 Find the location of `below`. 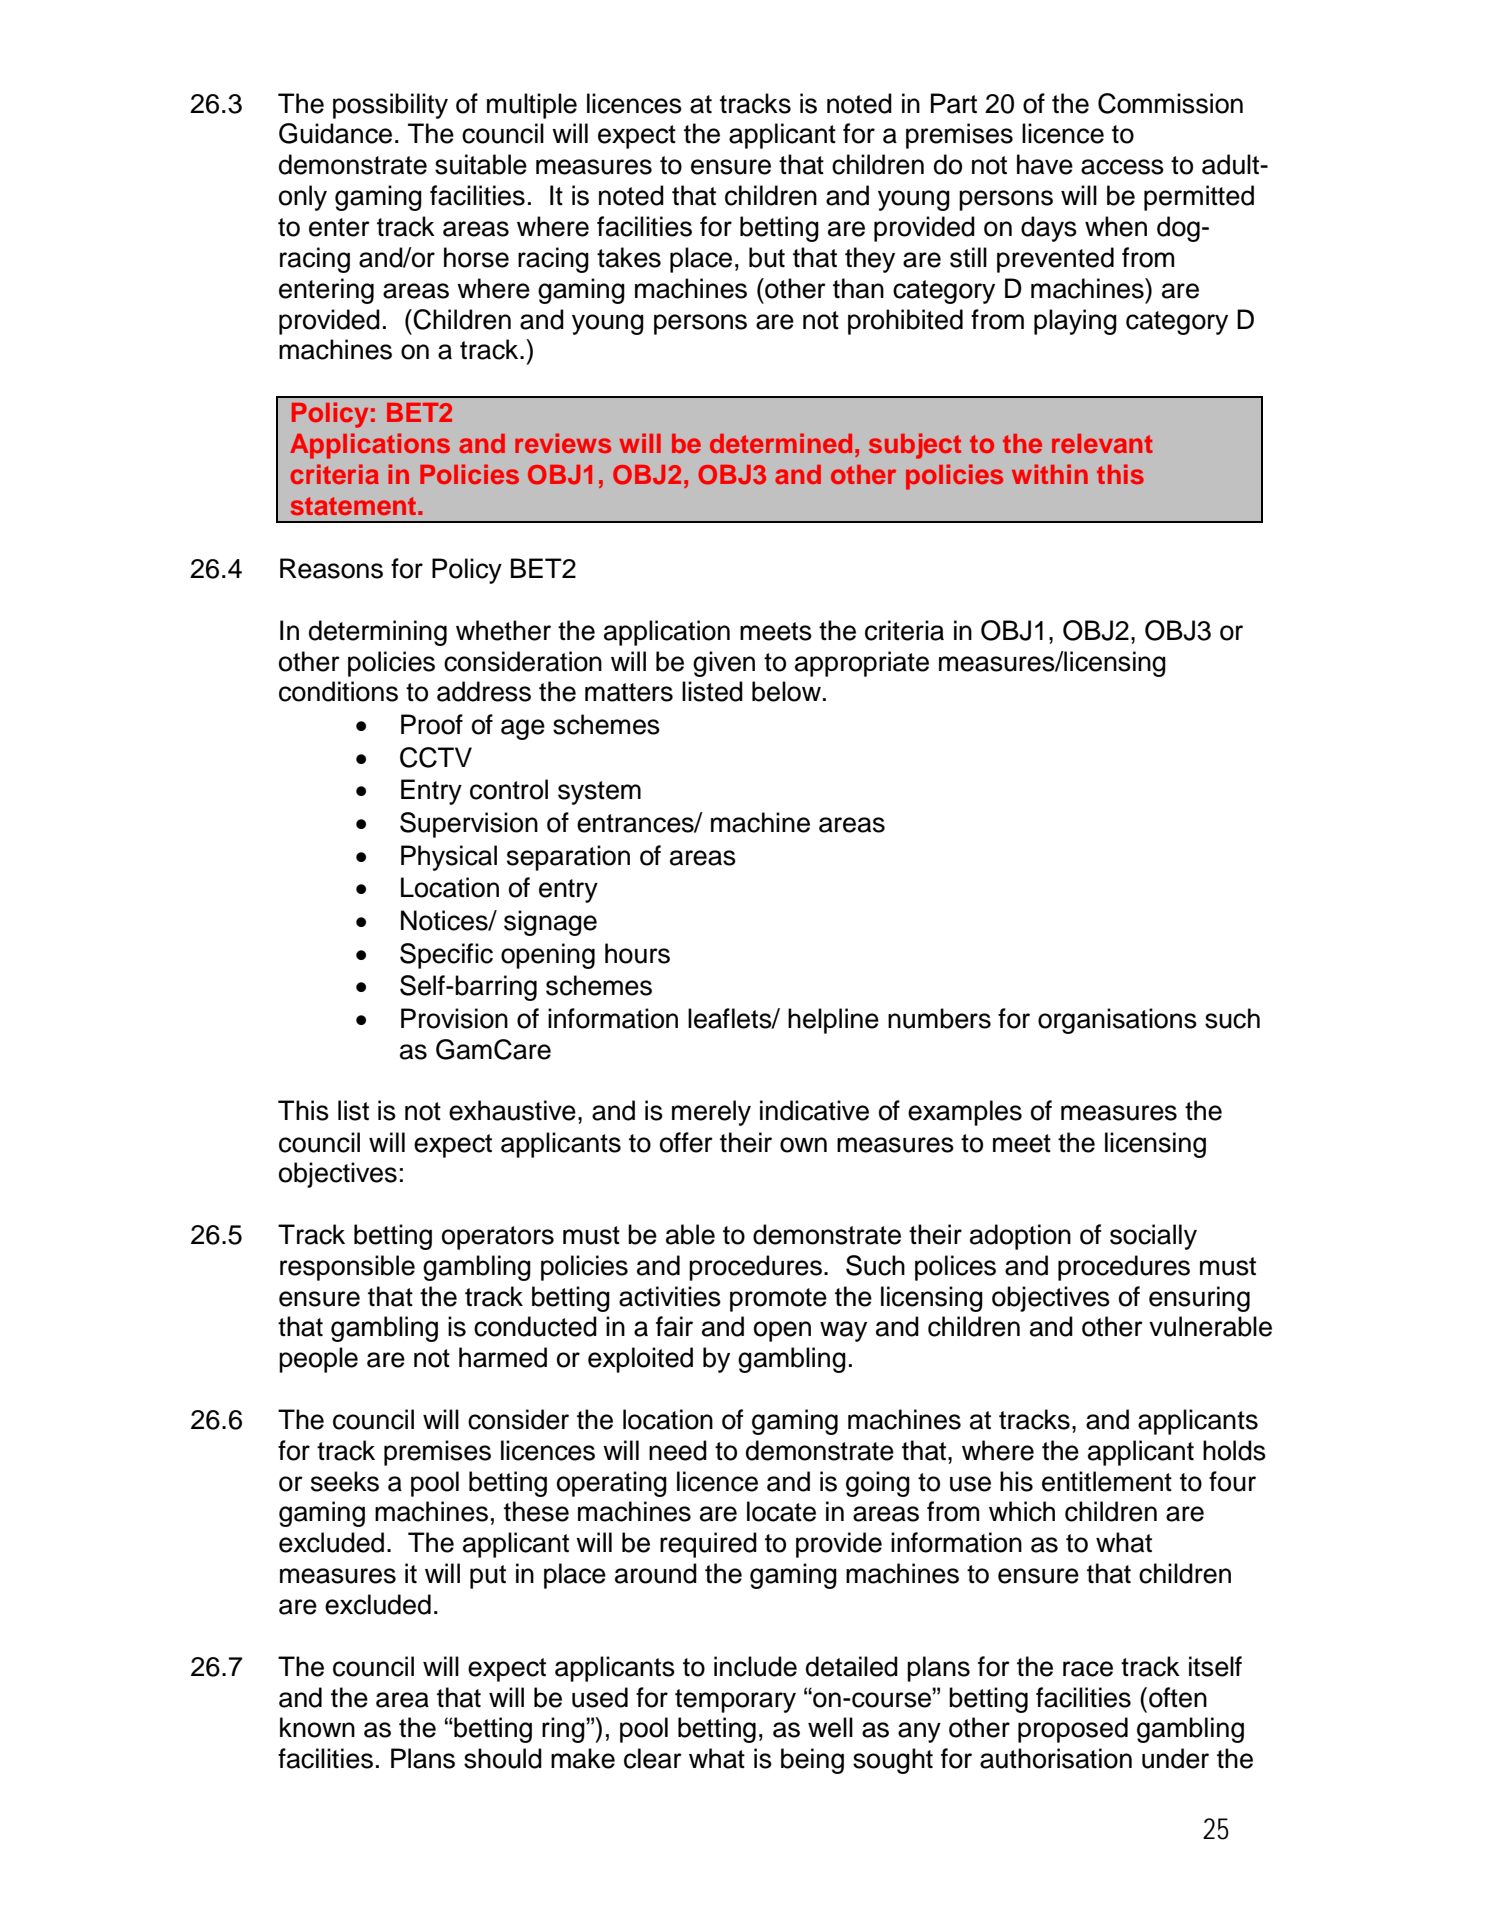

below is located at coordinates (786, 691).
